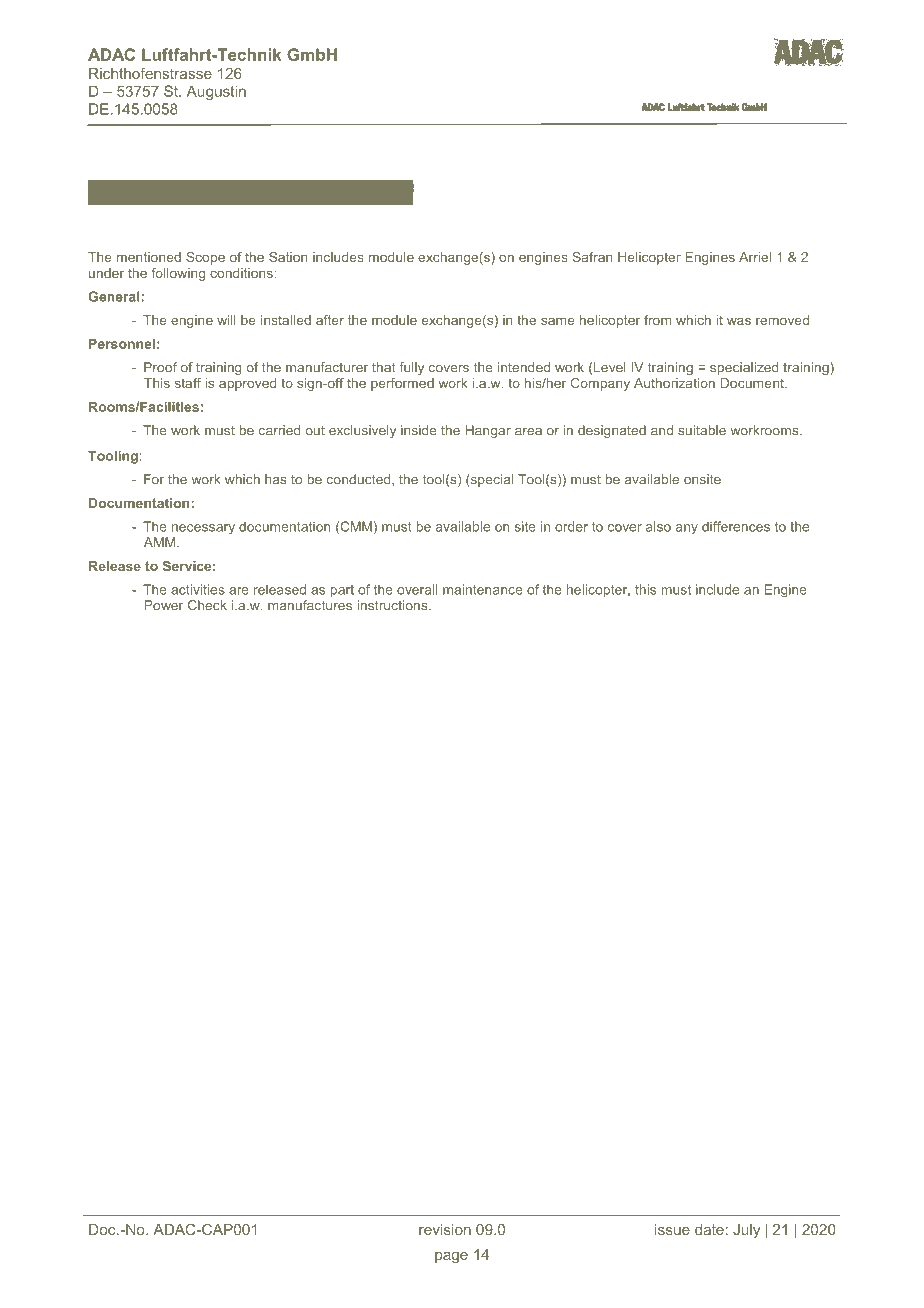 This screenshot has height=1308, width=924. I want to click on revision, so click(445, 1229).
